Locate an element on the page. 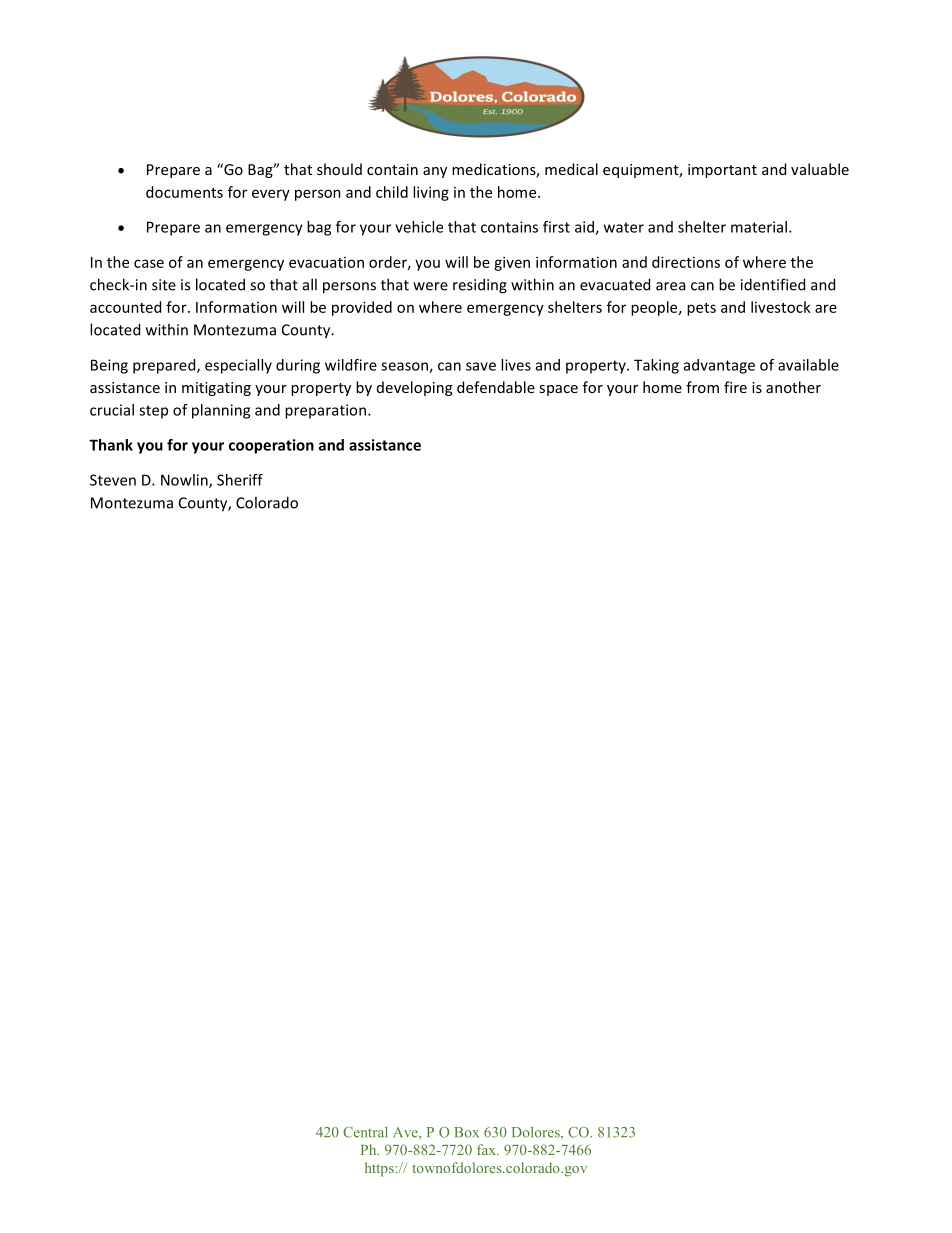  living is located at coordinates (431, 193).
